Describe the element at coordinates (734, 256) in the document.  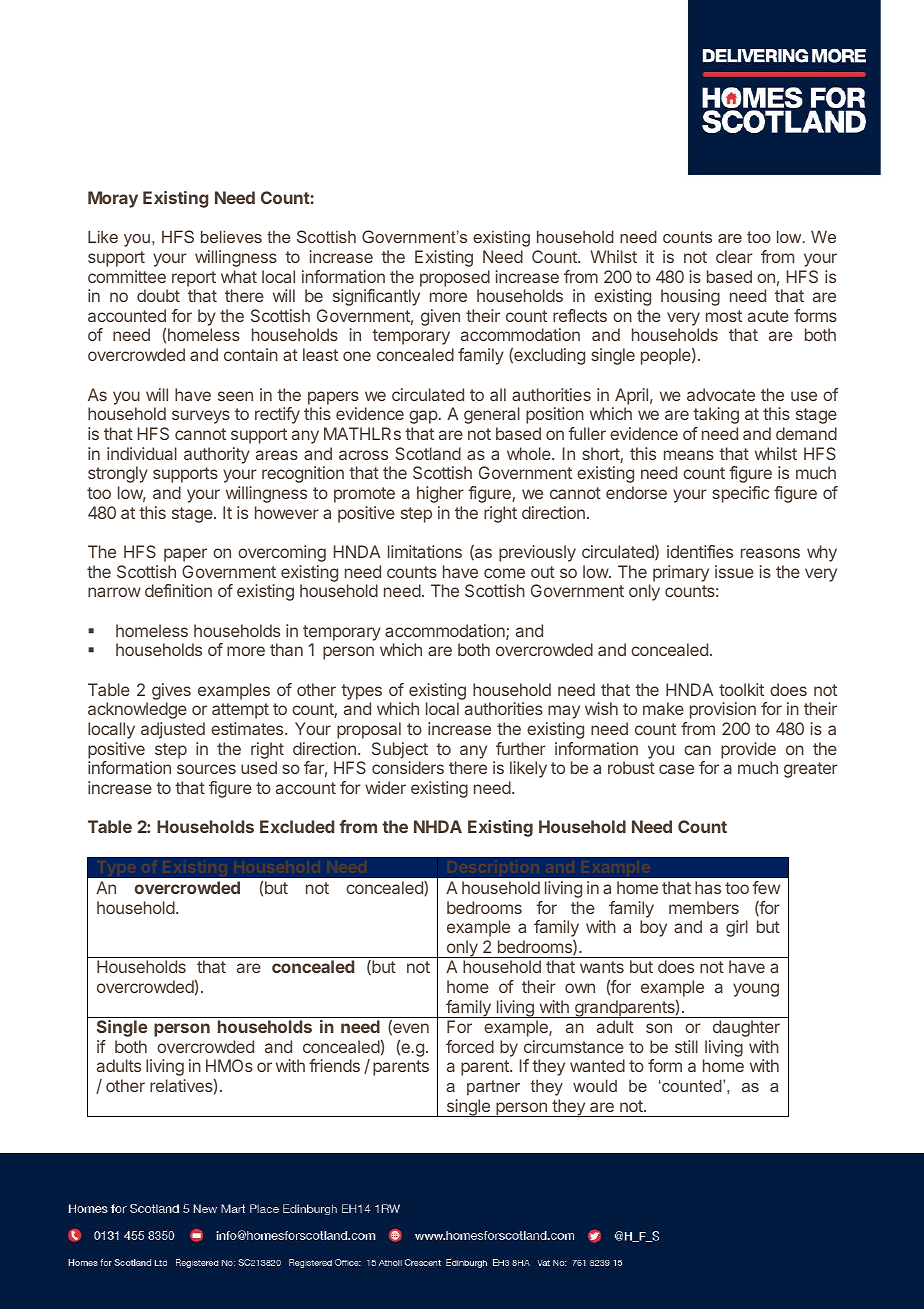
I see `clear` at that location.
